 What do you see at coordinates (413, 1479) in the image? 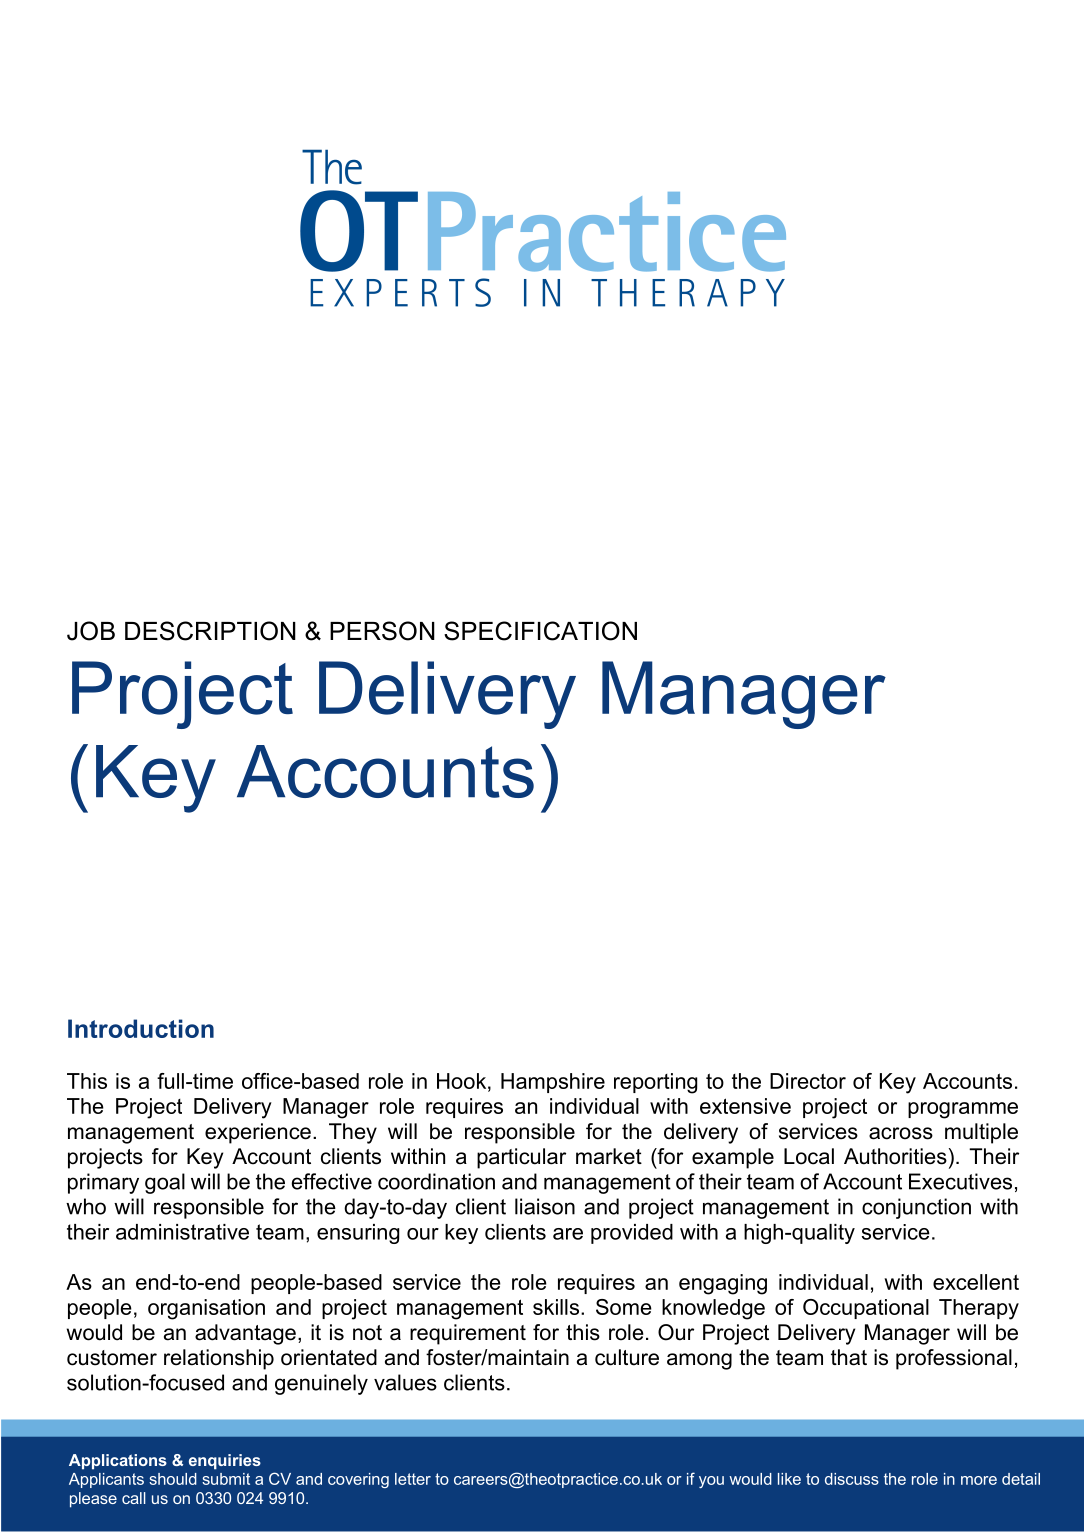
I see `letter` at bounding box center [413, 1479].
